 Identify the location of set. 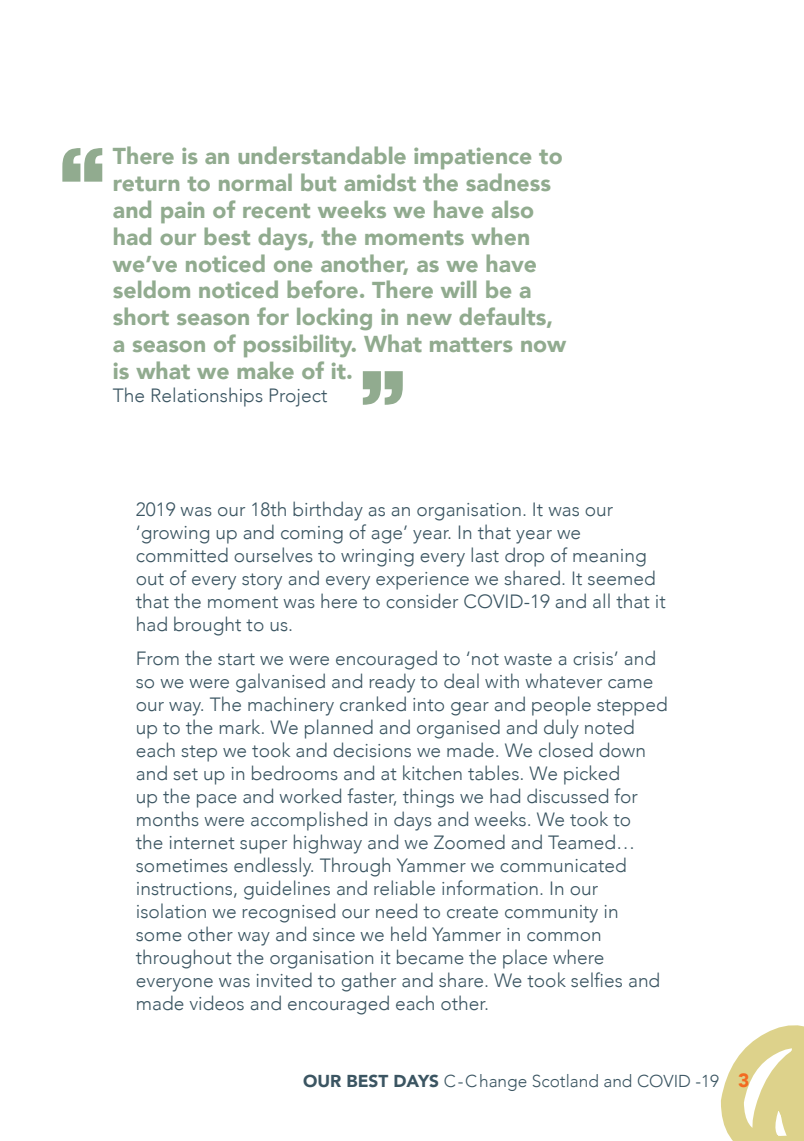
(185, 774).
